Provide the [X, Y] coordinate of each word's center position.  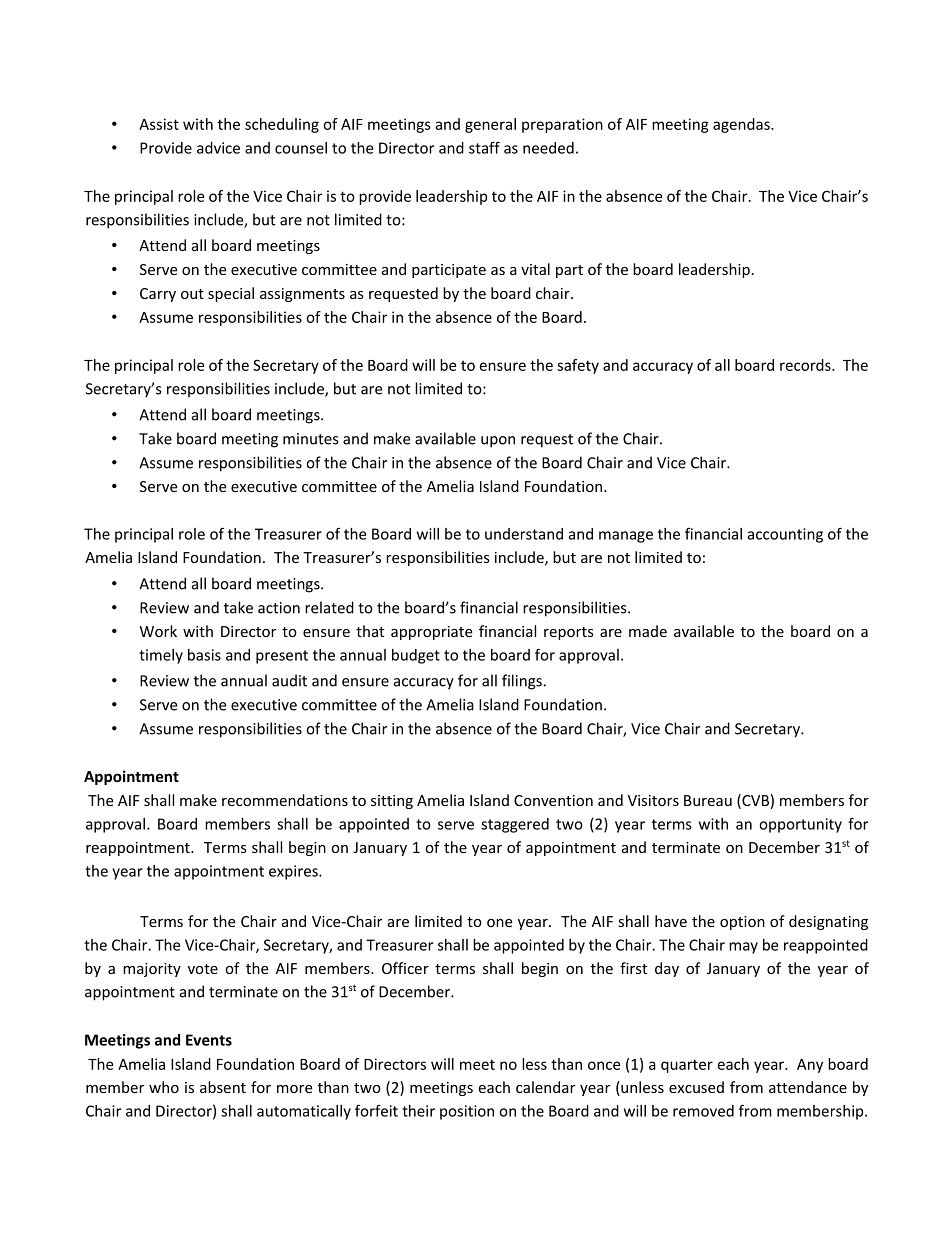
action [279, 608]
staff [484, 147]
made [648, 631]
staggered [515, 825]
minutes [310, 439]
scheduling [282, 125]
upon [498, 442]
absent [223, 1087]
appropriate [431, 633]
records [806, 365]
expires [294, 872]
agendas [742, 125]
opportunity [800, 825]
